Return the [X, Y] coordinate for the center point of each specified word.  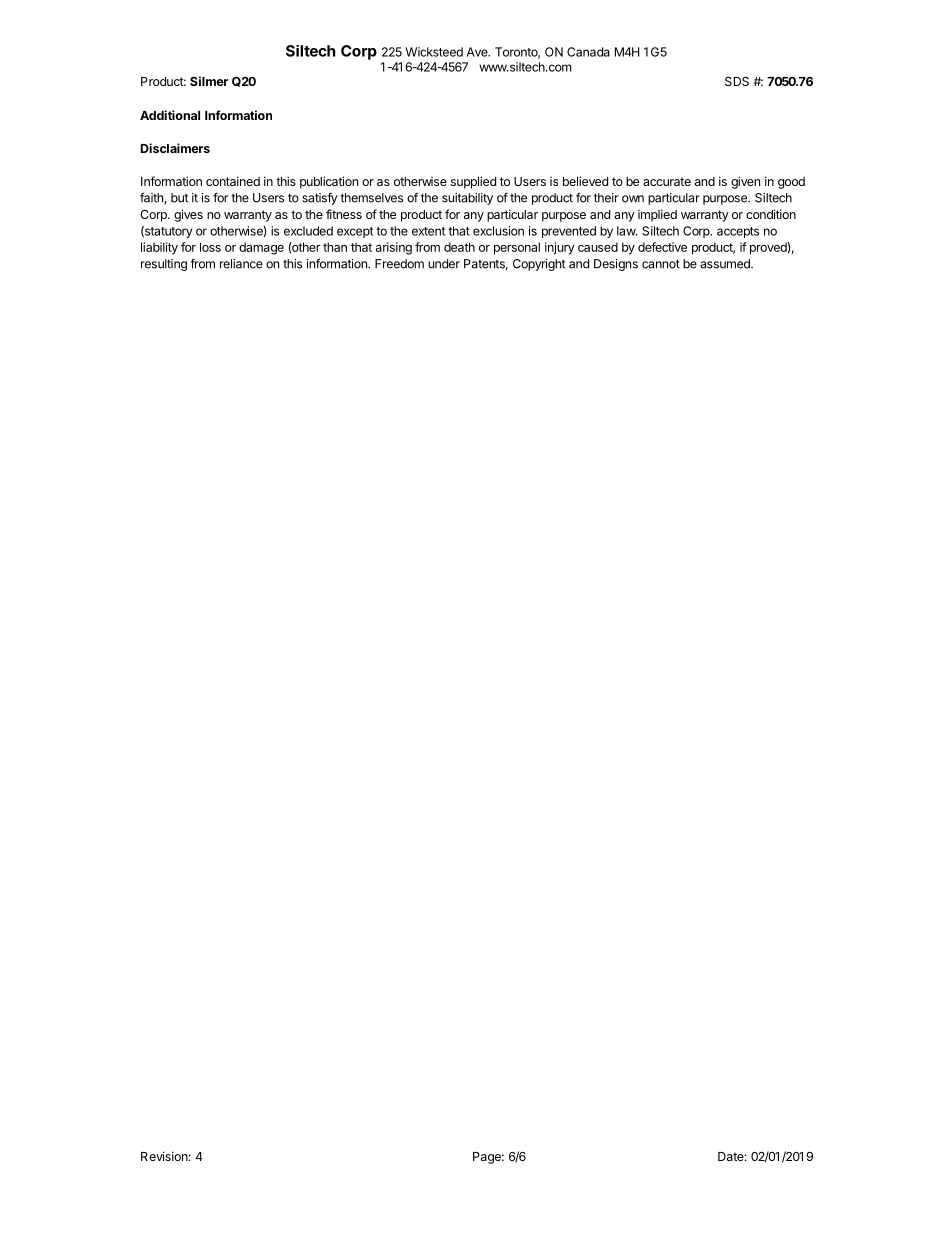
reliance [241, 264]
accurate [667, 181]
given [745, 182]
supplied [473, 182]
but [179, 198]
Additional [170, 115]
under [444, 264]
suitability [467, 199]
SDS [737, 81]
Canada [588, 52]
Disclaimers [175, 148]
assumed [726, 264]
